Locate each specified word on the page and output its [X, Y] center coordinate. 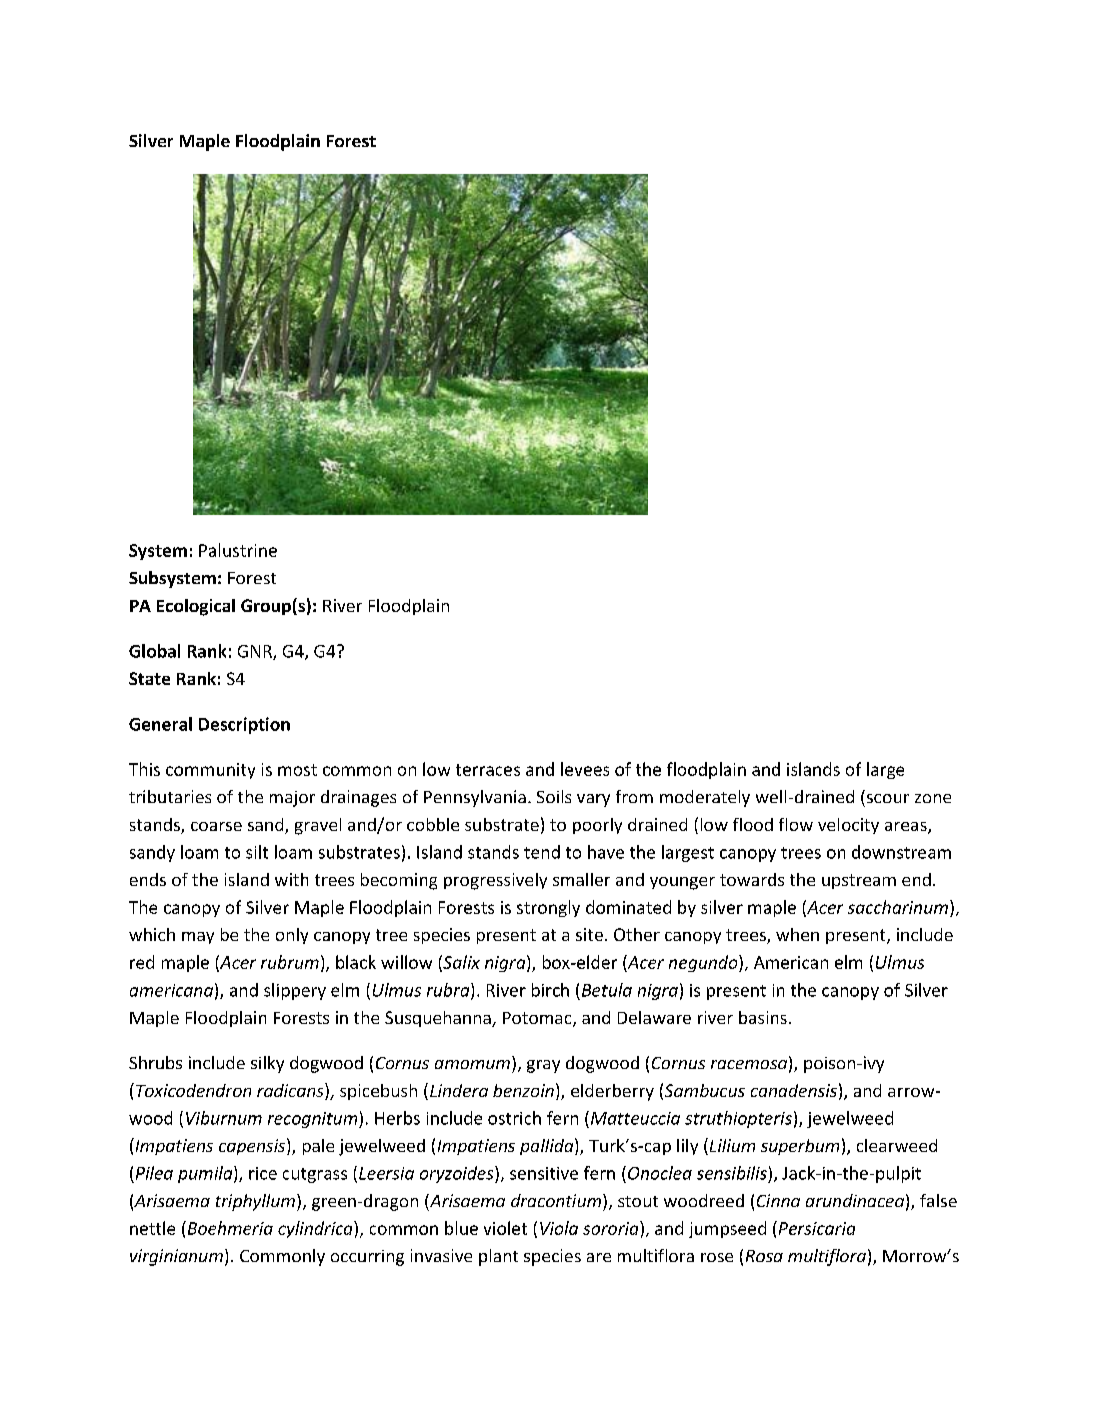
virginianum [176, 1257]
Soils [554, 796]
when [797, 934]
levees [585, 769]
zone [933, 798]
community [210, 771]
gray [543, 1066]
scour [888, 798]
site [589, 934]
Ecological [196, 607]
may [198, 938]
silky [267, 1064]
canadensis [794, 1090]
